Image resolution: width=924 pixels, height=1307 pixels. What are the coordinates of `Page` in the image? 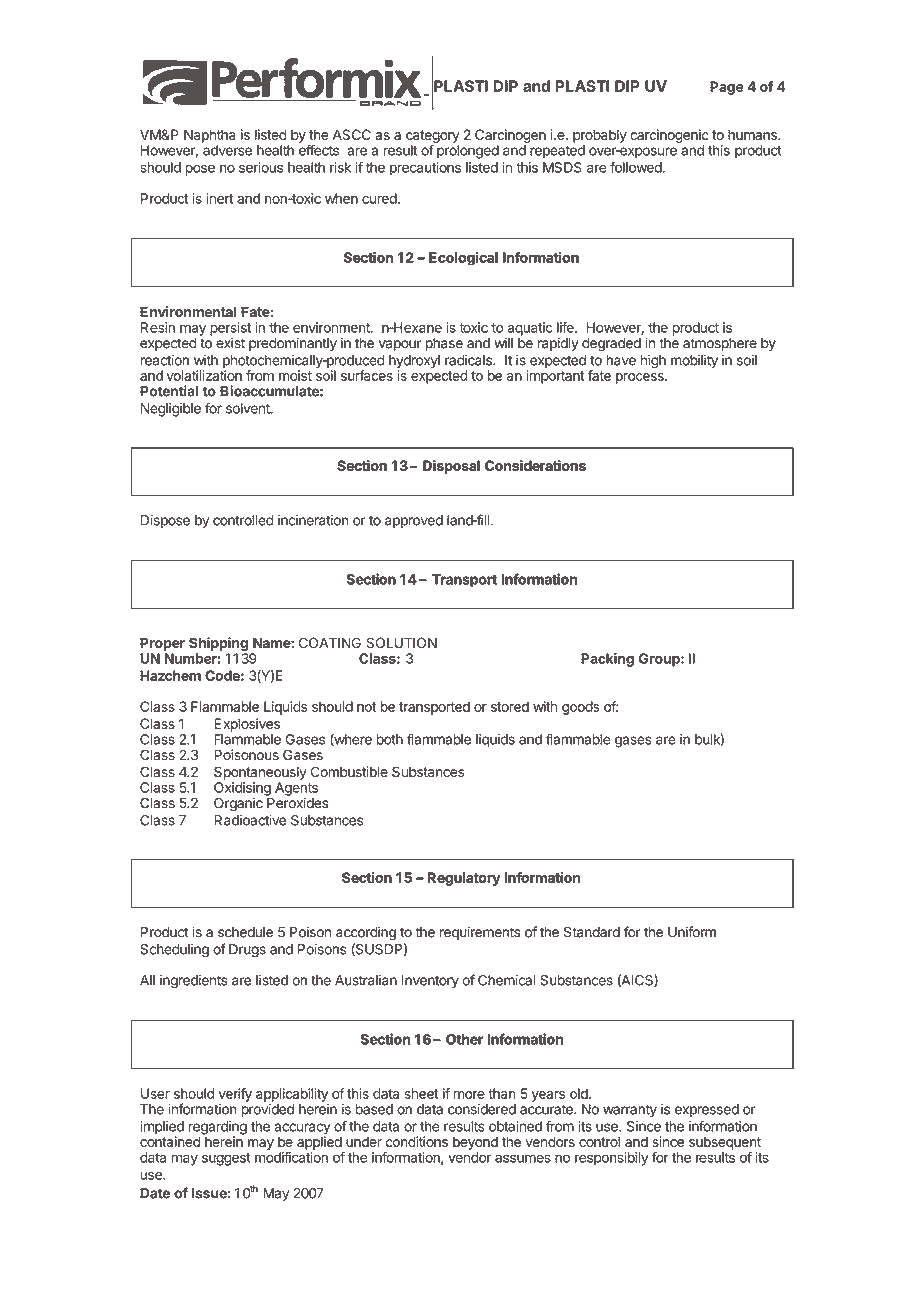 It's located at (727, 88).
